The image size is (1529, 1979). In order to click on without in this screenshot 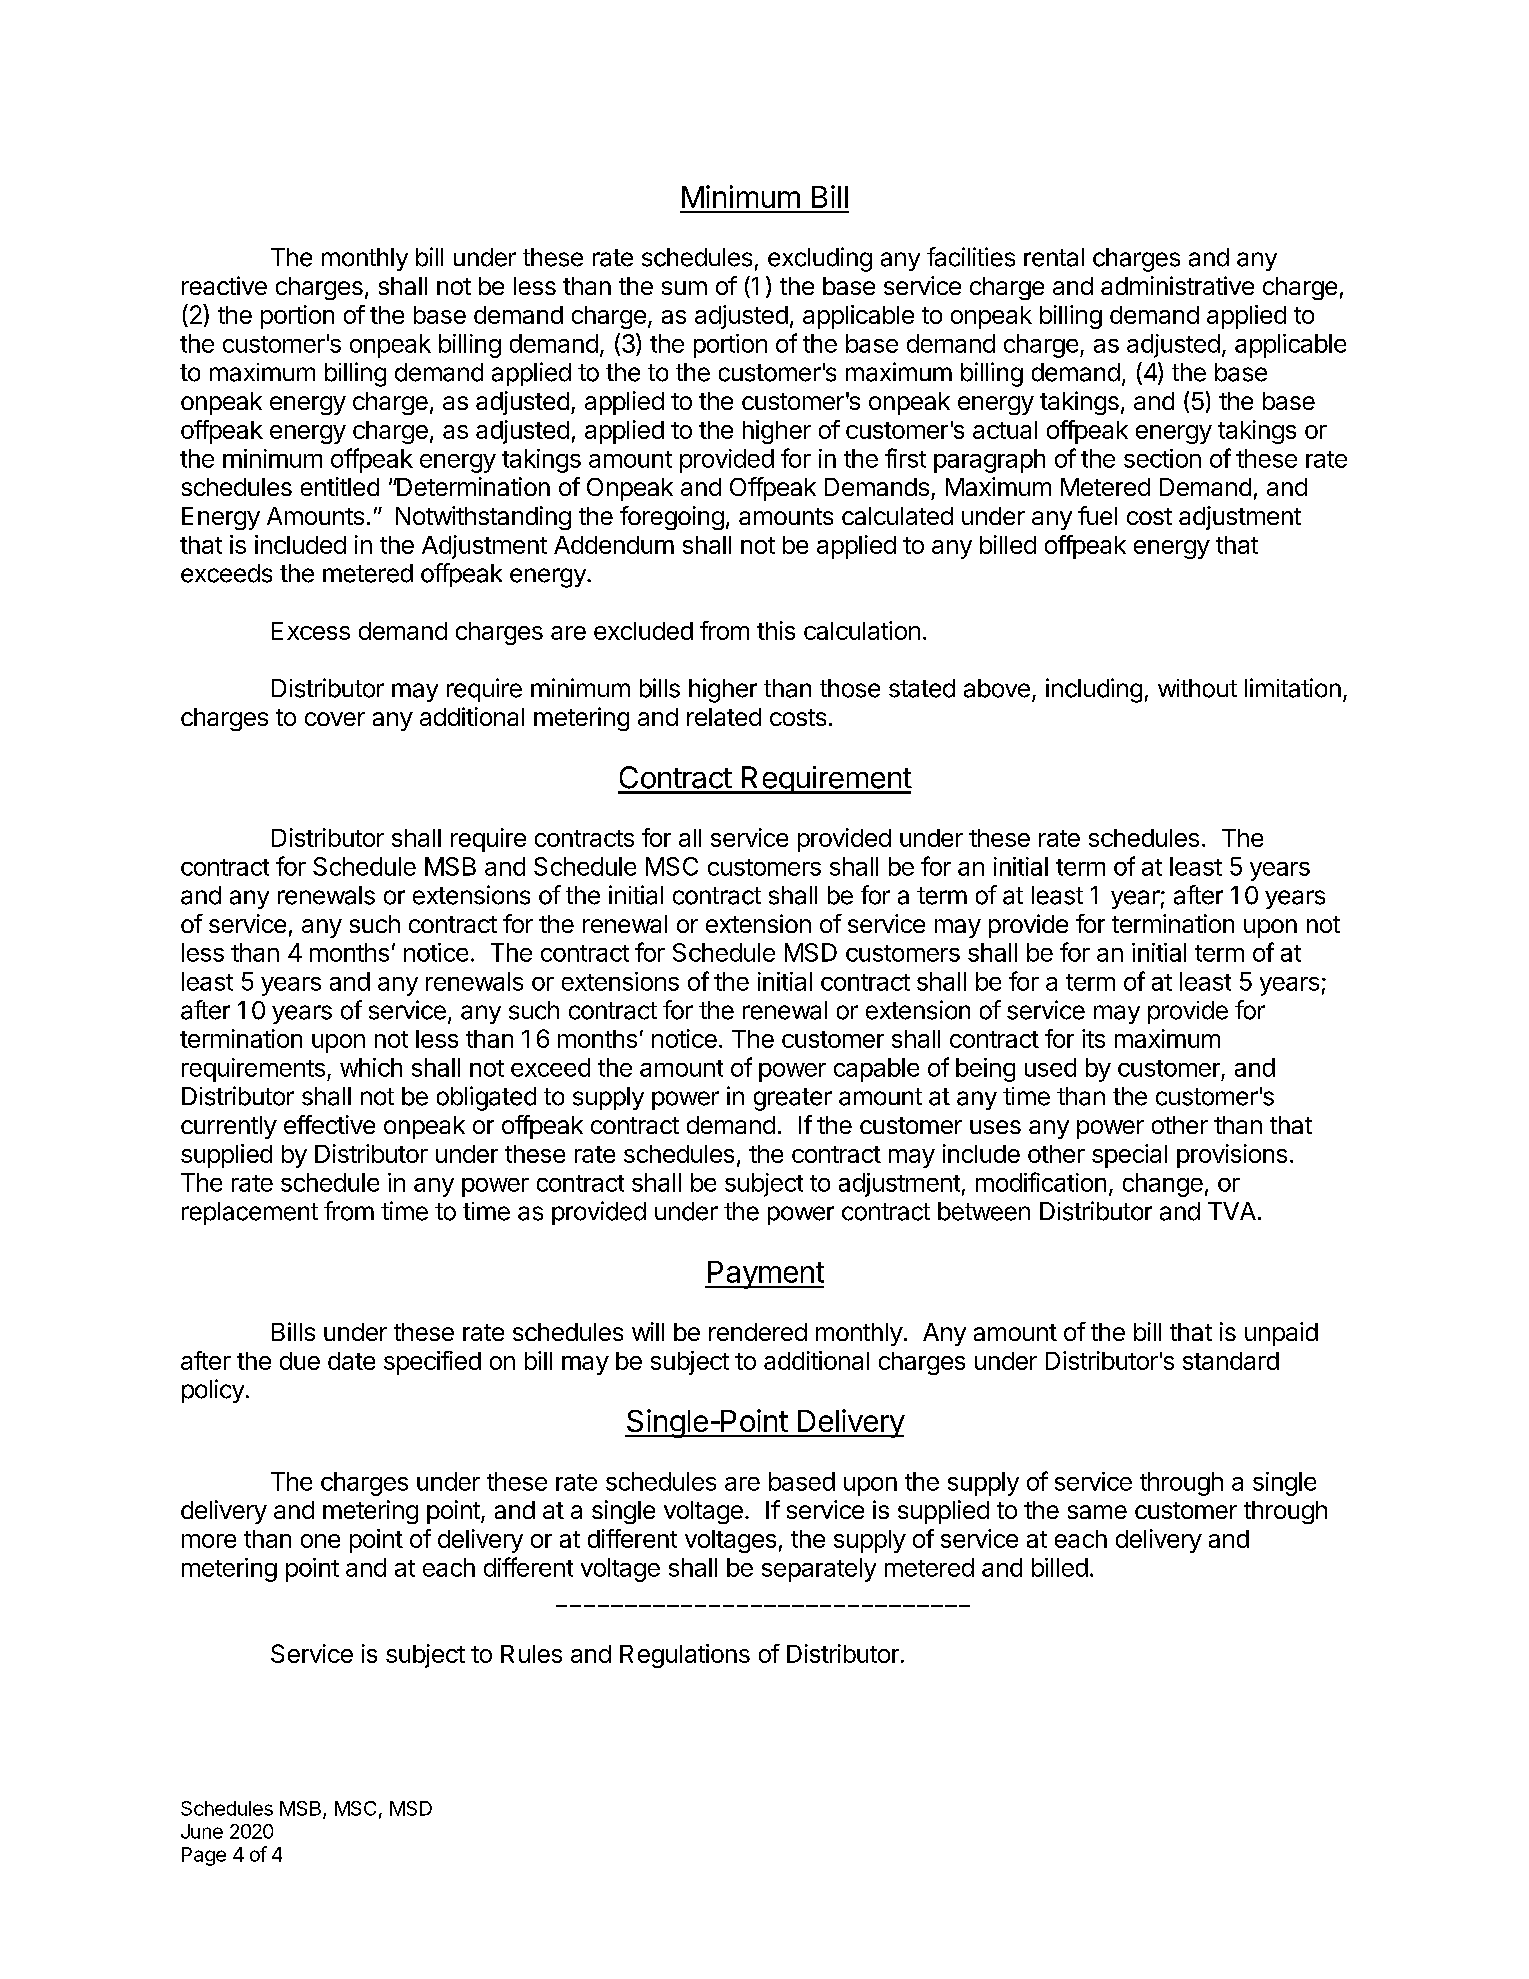, I will do `click(1197, 688)`.
